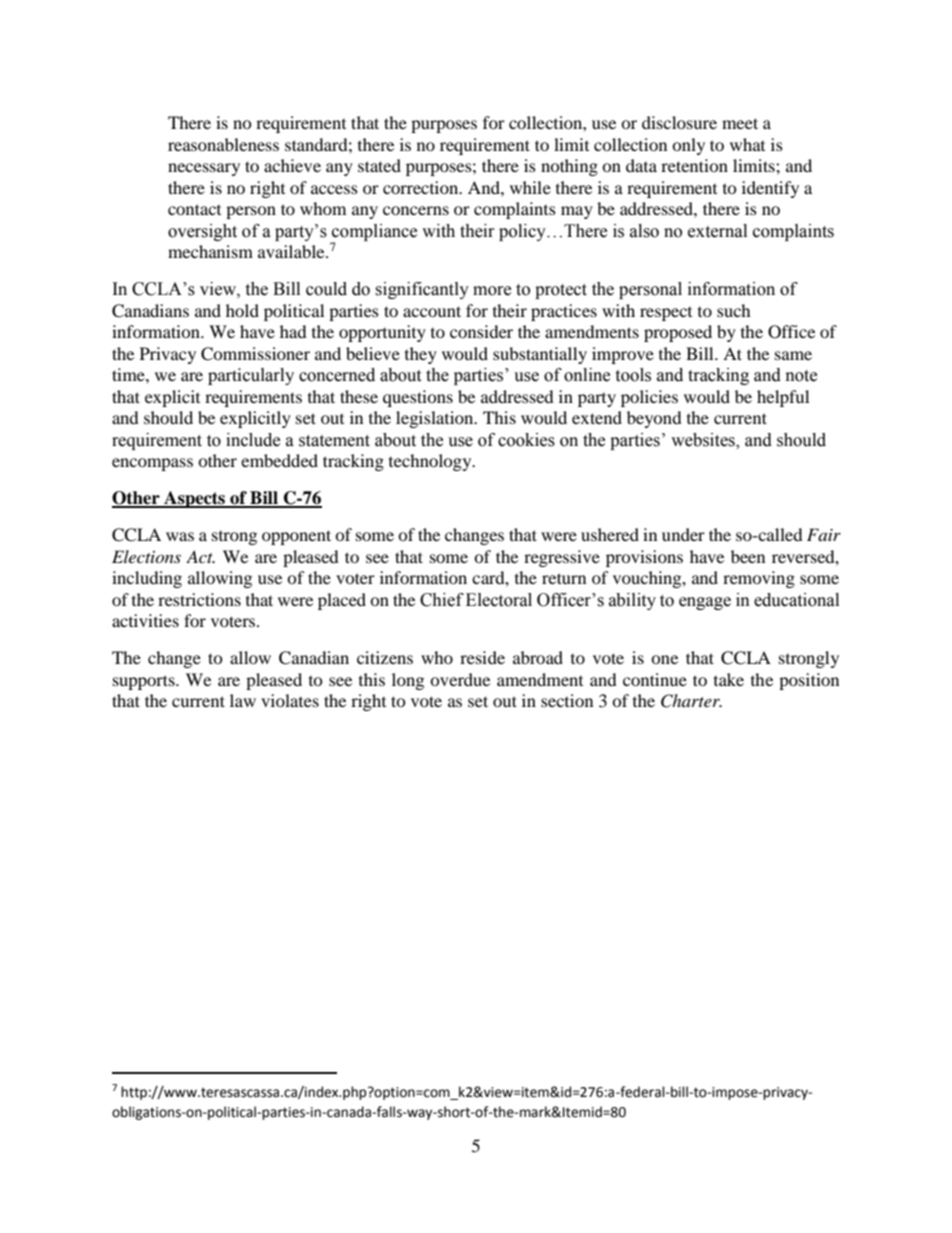  I want to click on been, so click(748, 556).
